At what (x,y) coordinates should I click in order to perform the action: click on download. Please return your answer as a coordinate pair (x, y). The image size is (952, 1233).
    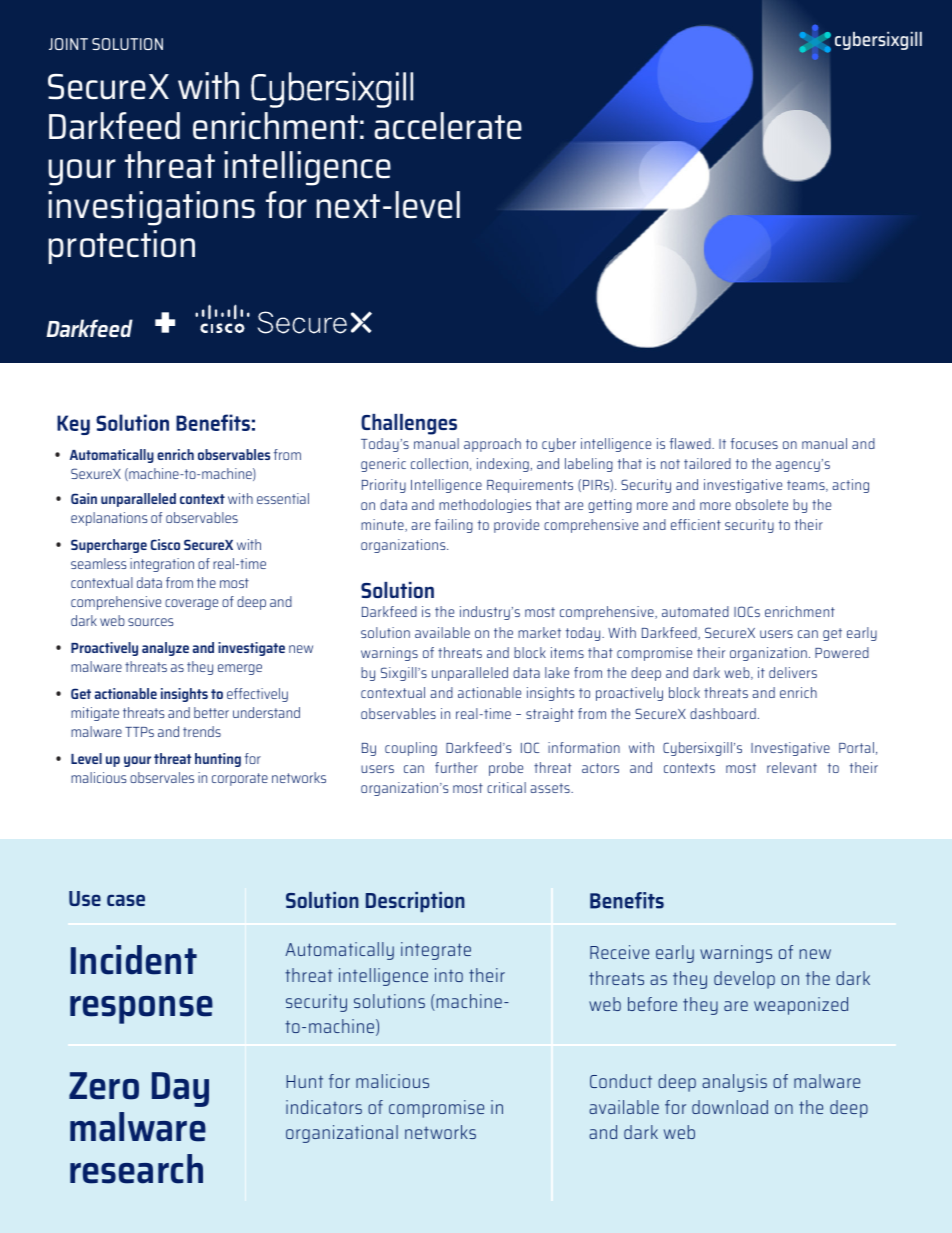
    Looking at the image, I should click on (730, 1107).
